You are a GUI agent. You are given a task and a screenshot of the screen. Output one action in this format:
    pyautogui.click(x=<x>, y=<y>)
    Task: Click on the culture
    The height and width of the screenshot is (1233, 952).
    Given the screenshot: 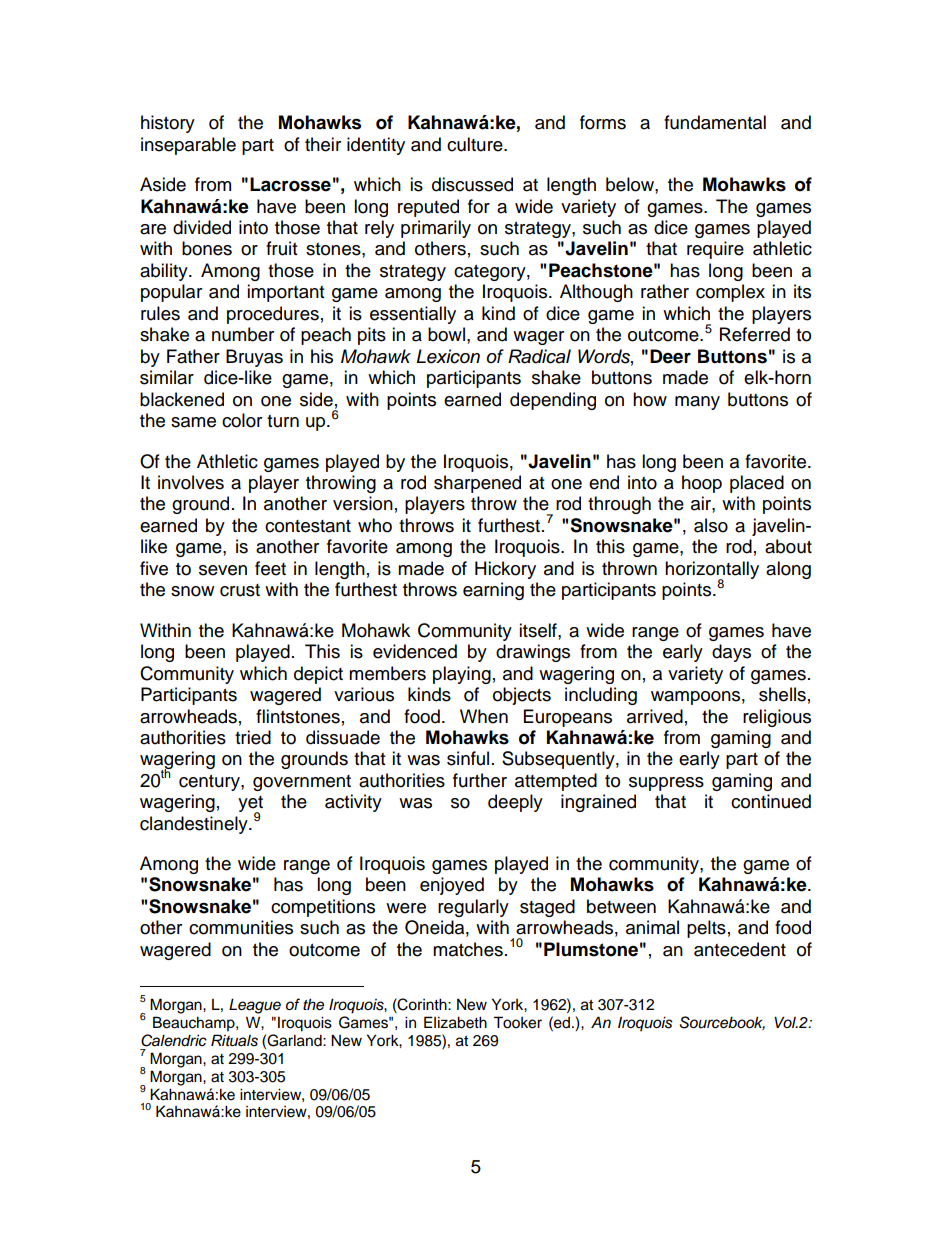 What is the action you would take?
    pyautogui.click(x=476, y=144)
